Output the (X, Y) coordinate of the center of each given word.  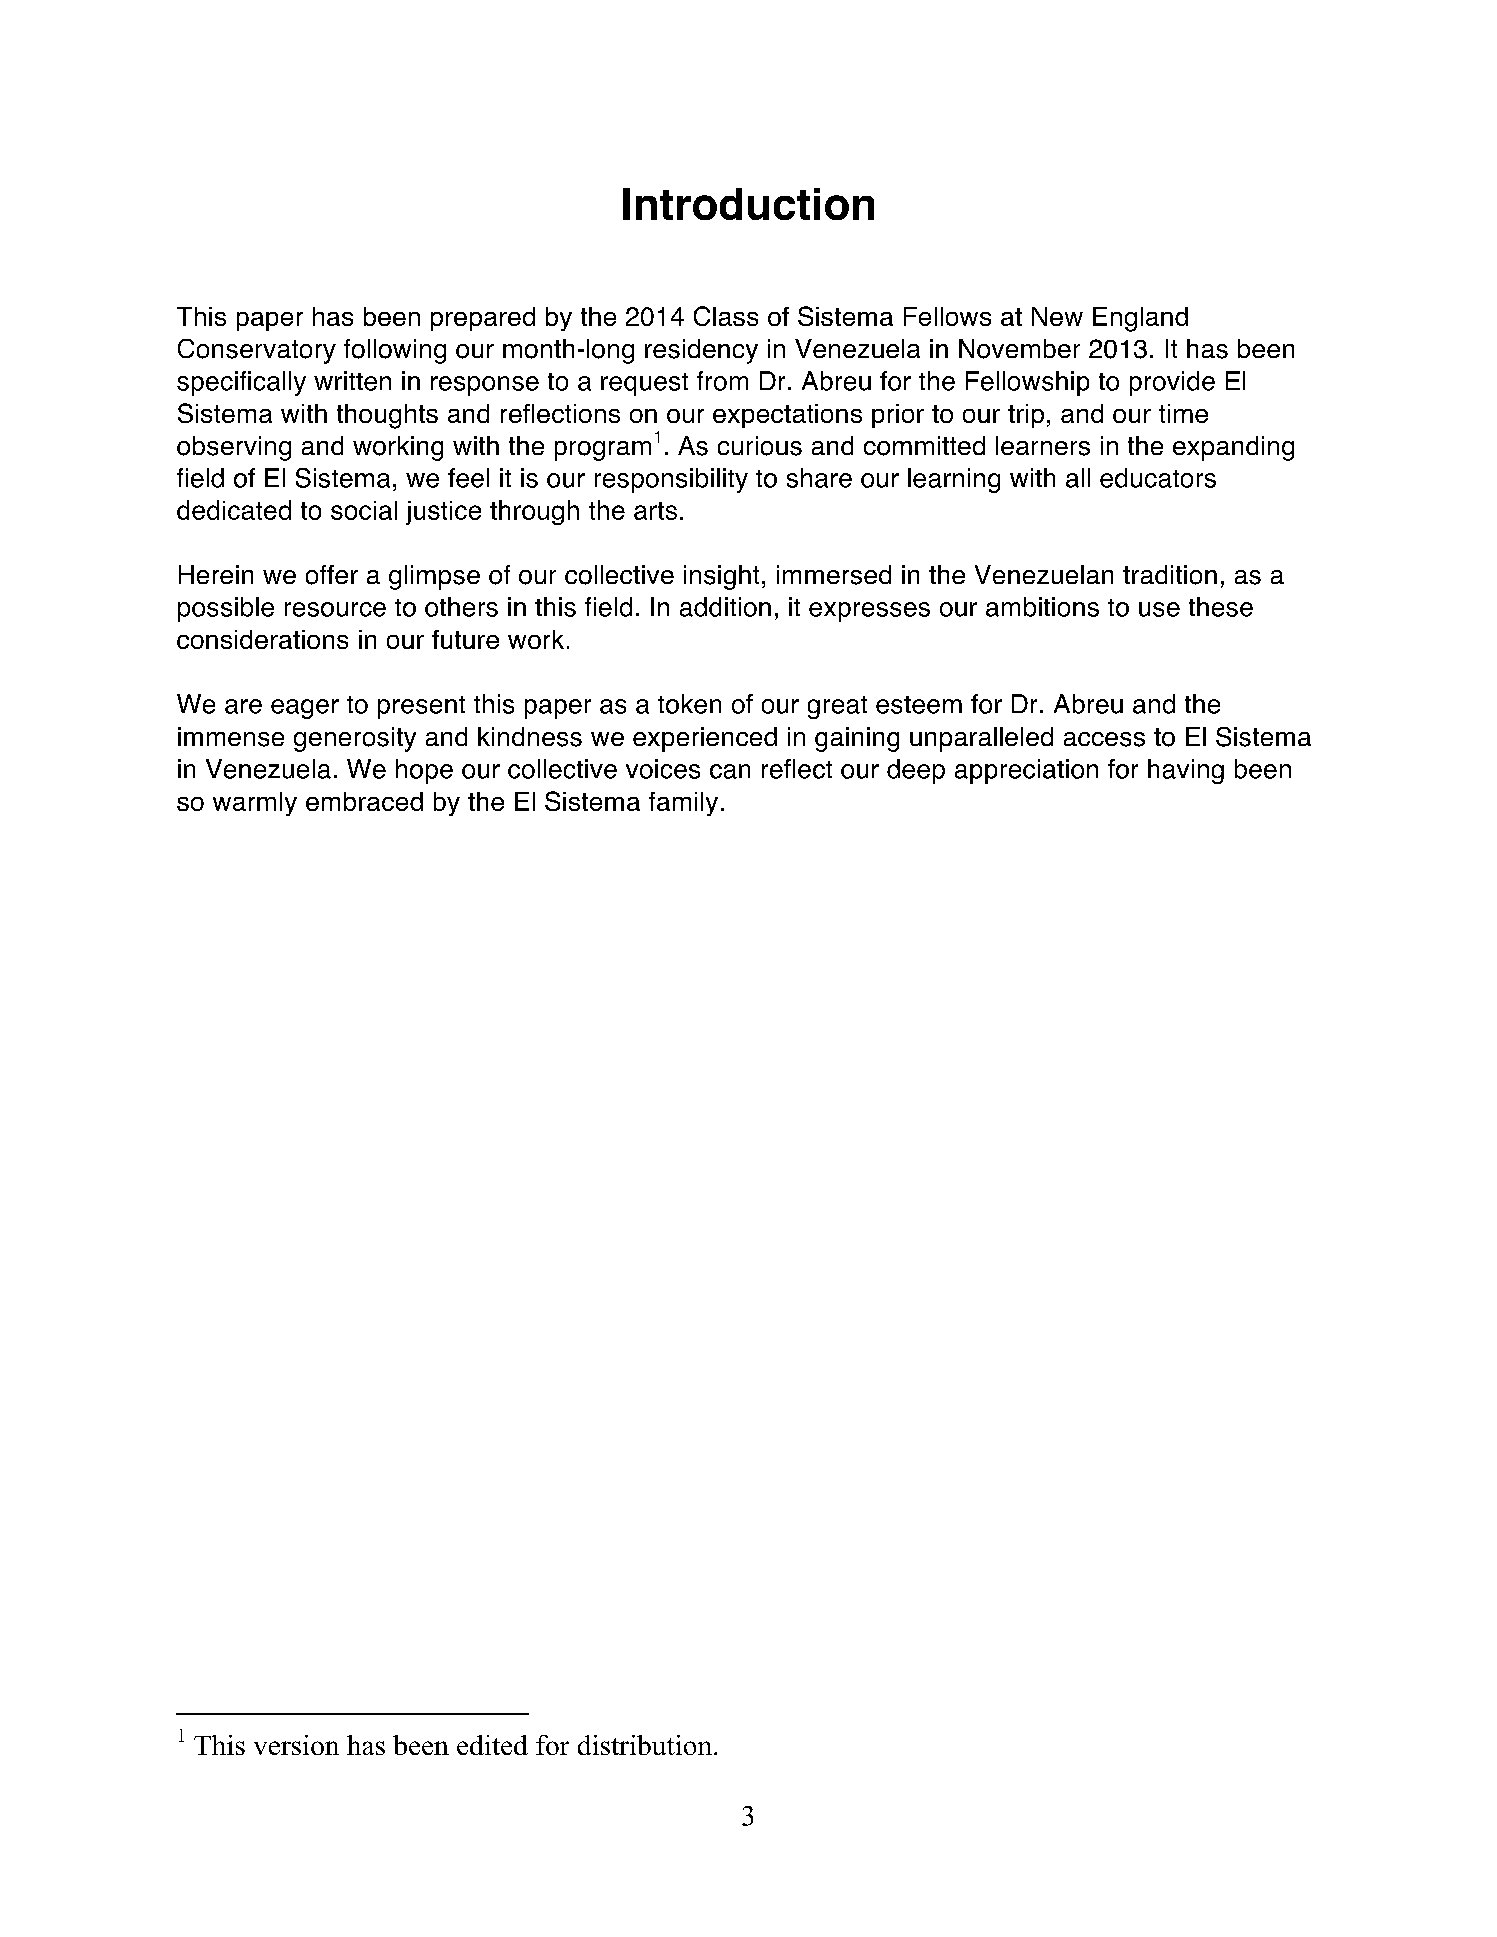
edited (492, 1745)
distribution (645, 1745)
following (395, 351)
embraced (364, 801)
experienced (705, 739)
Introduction (748, 204)
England (1140, 319)
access (1104, 739)
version (296, 1745)
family (683, 804)
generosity (355, 739)
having (1186, 771)
